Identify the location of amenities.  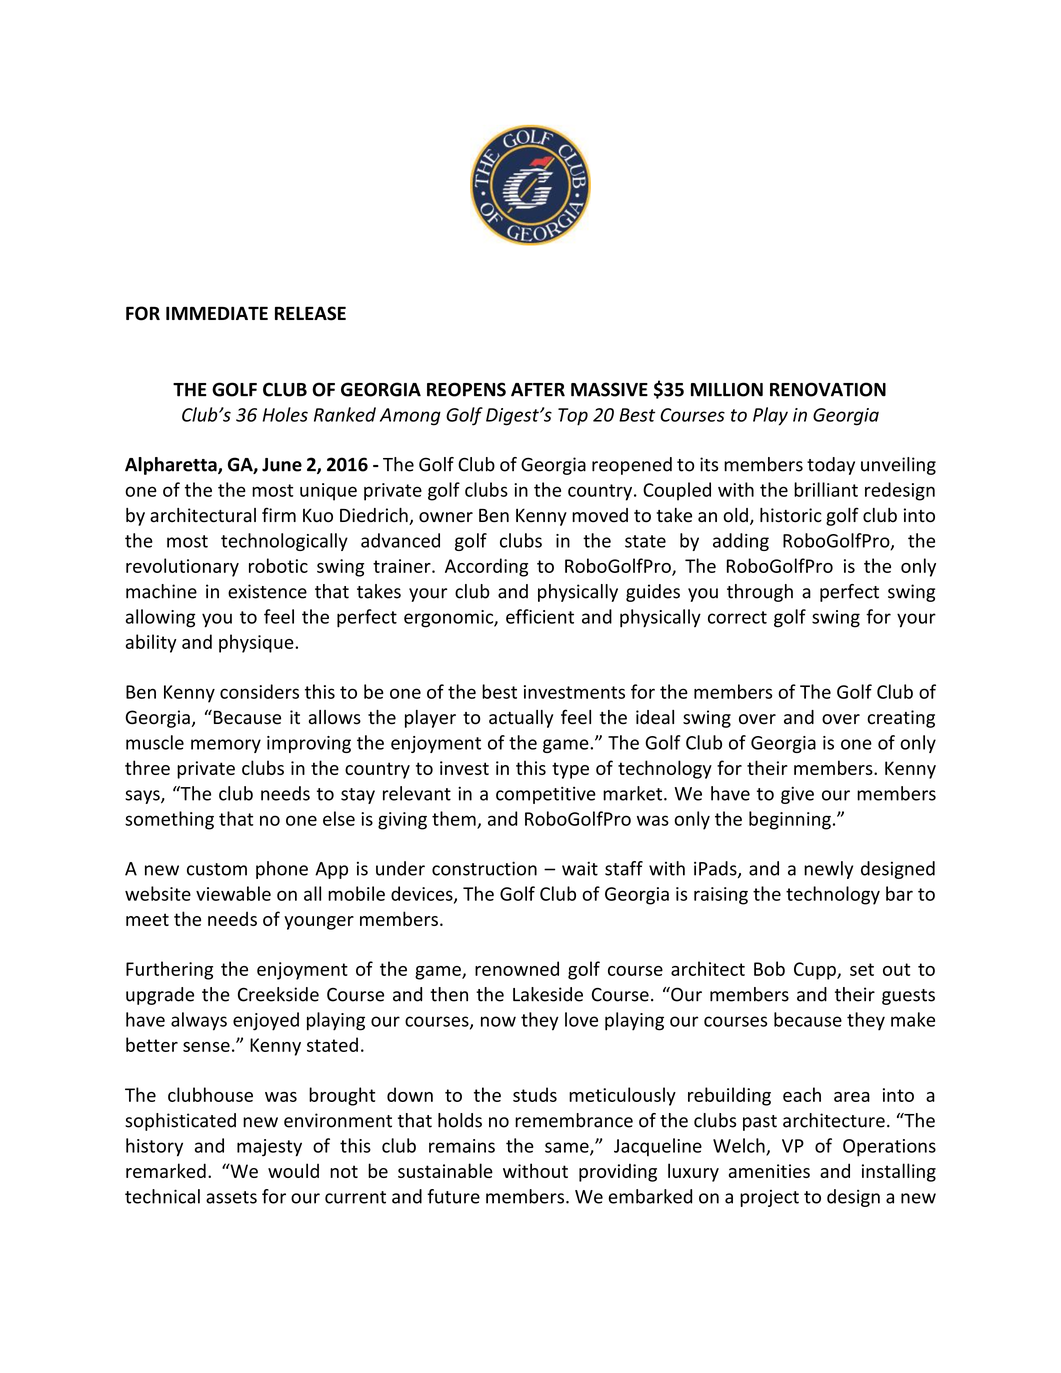
(769, 1171).
